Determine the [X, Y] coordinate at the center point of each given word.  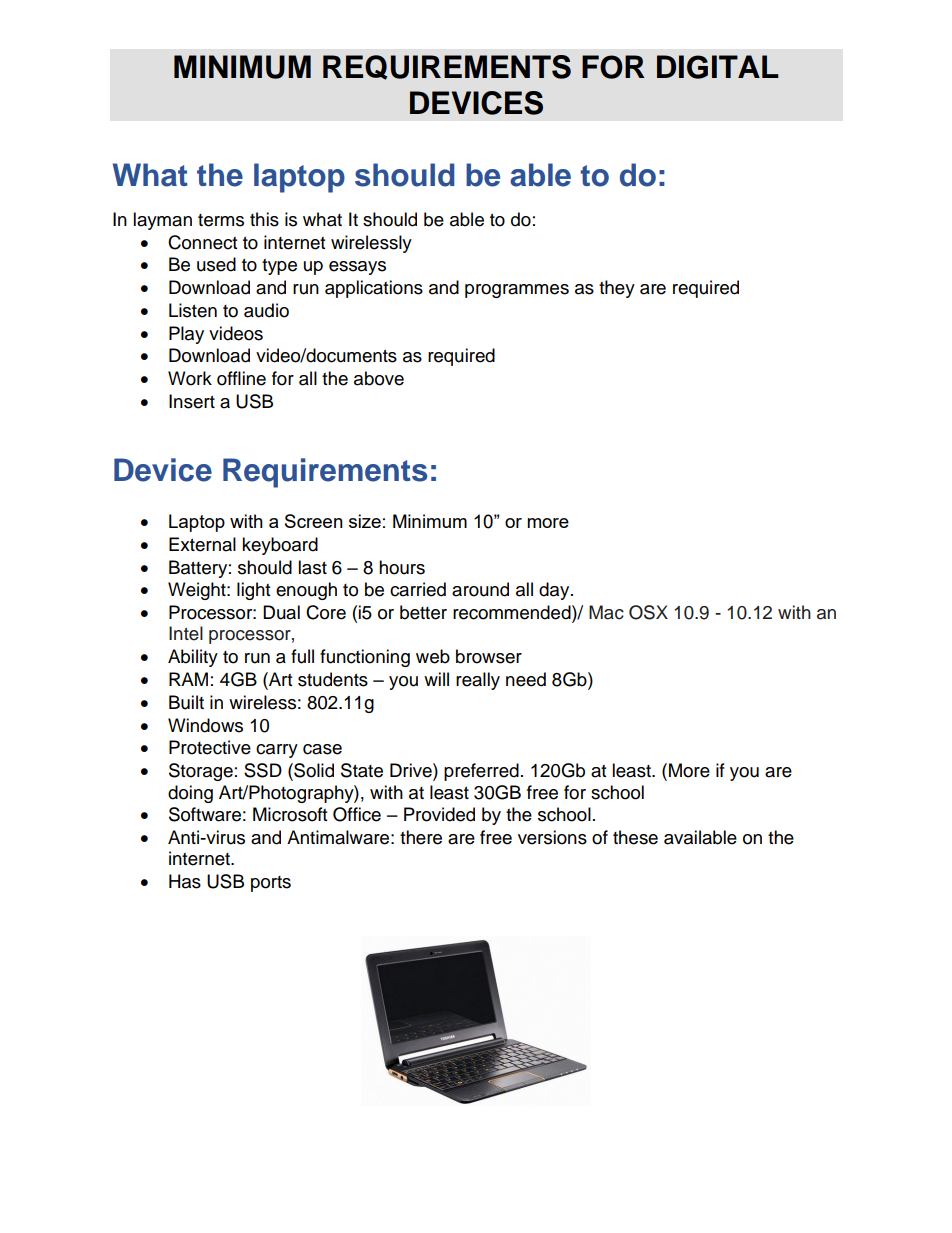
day [555, 591]
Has [185, 881]
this [264, 219]
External [202, 544]
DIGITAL [718, 67]
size [365, 521]
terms [221, 220]
